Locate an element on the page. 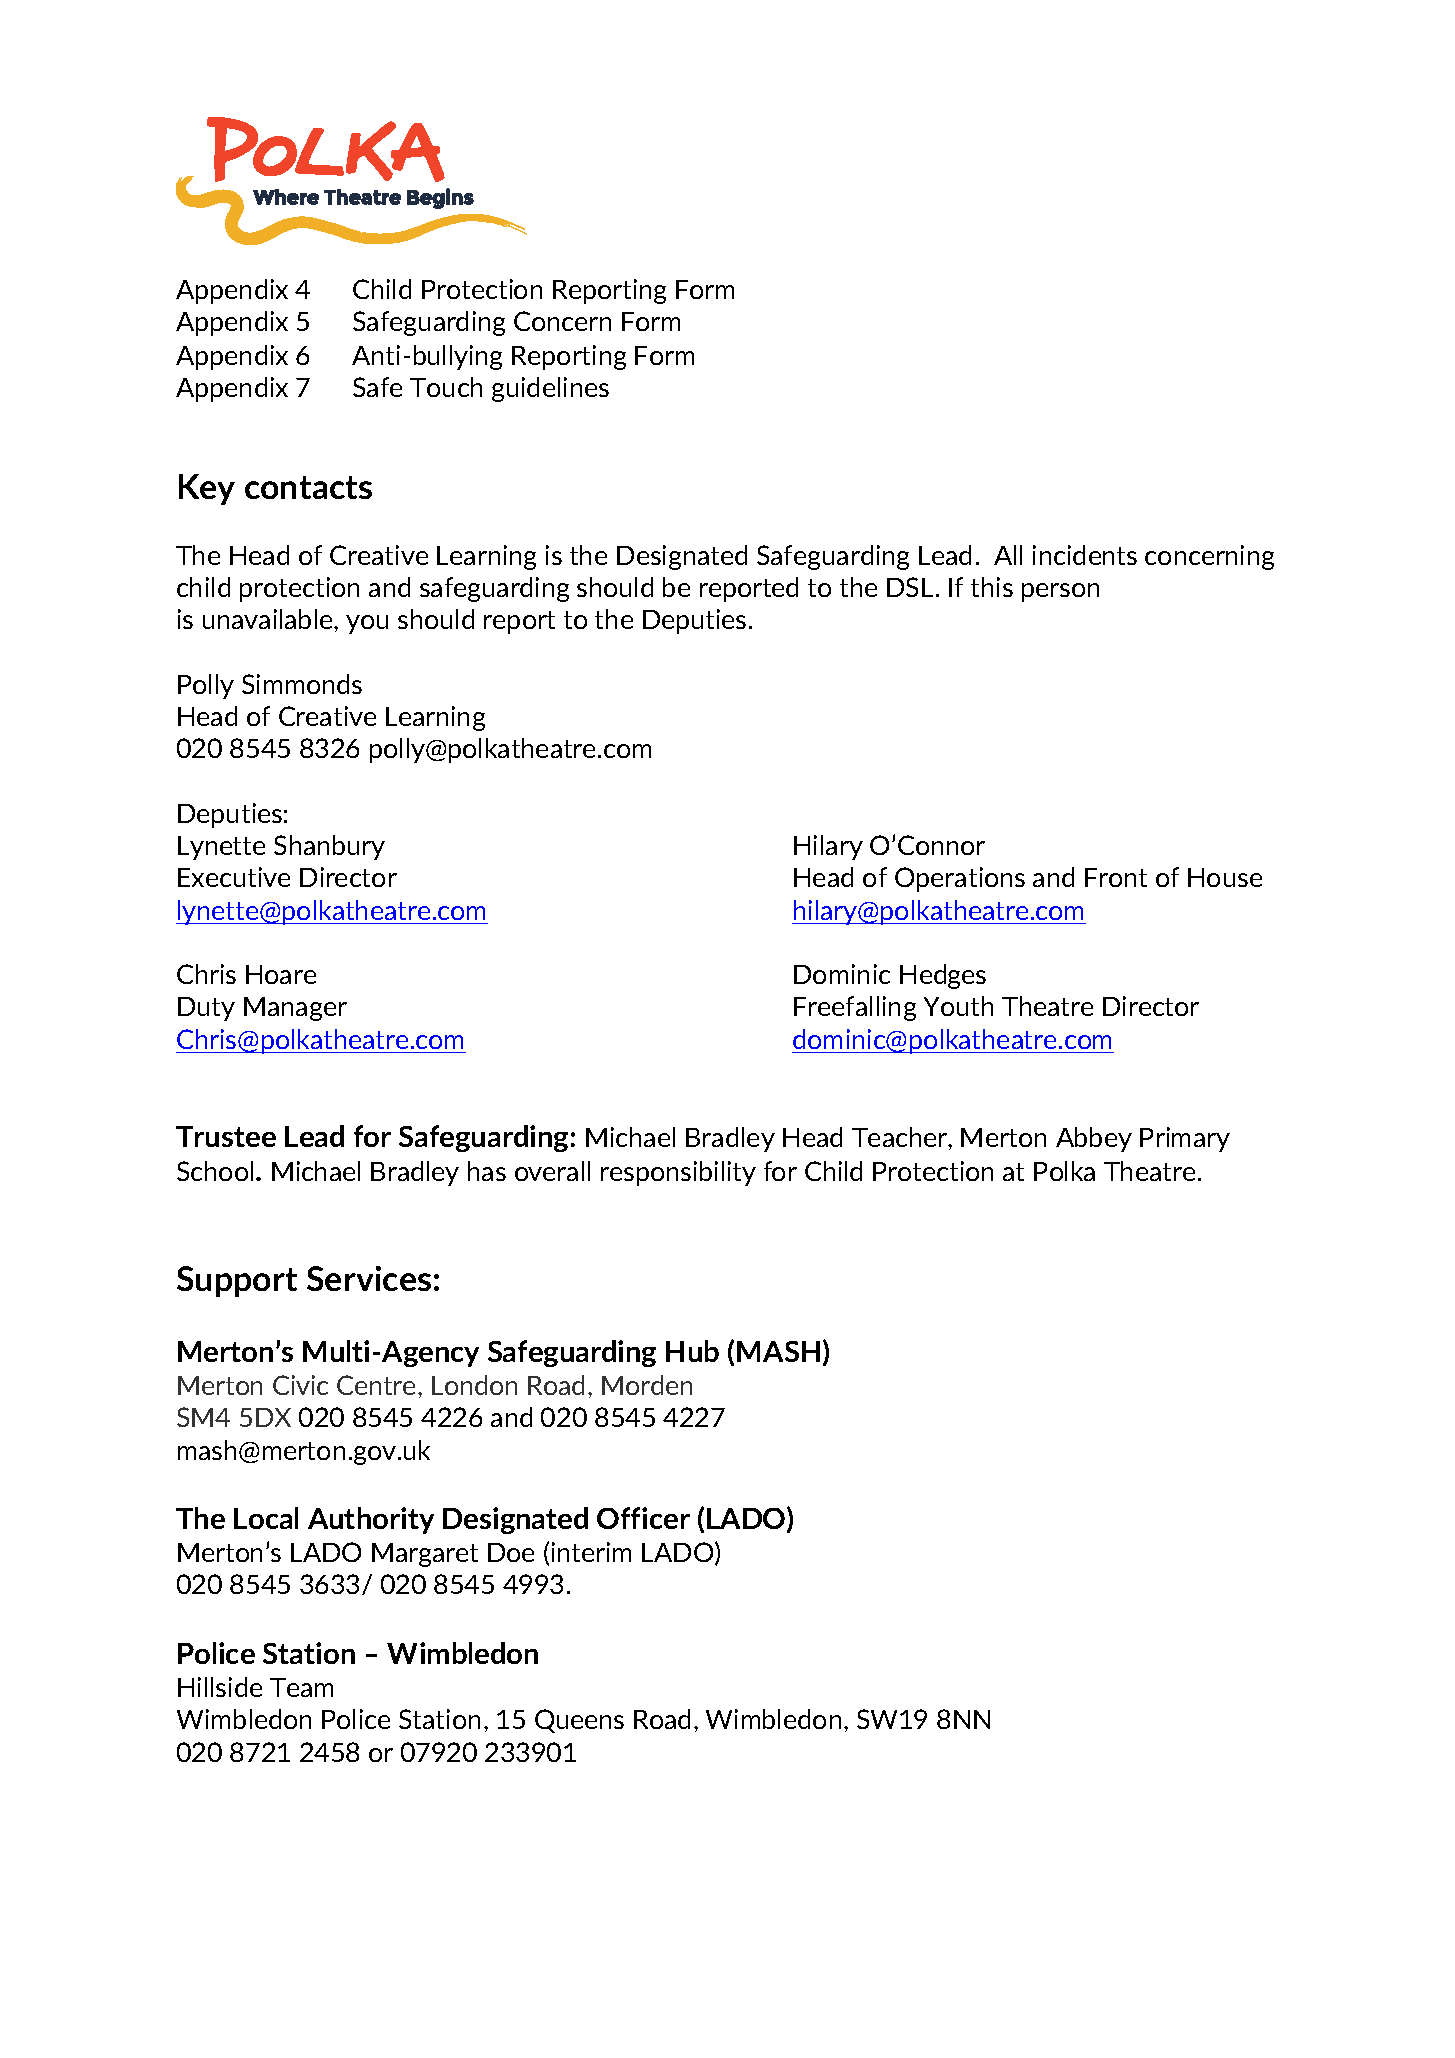  contacts is located at coordinates (308, 487).
